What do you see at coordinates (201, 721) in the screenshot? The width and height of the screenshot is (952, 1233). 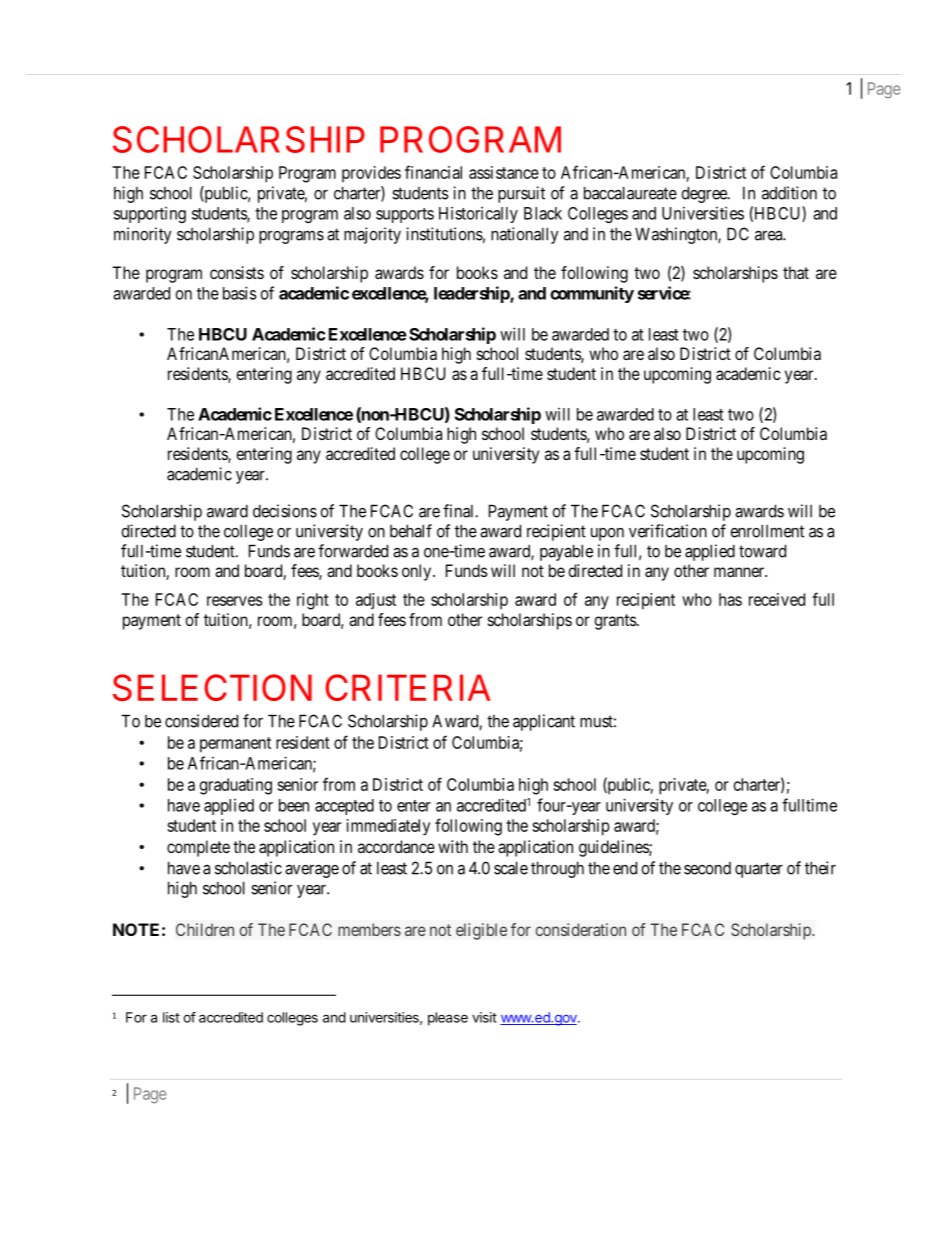 I see `considered` at bounding box center [201, 721].
